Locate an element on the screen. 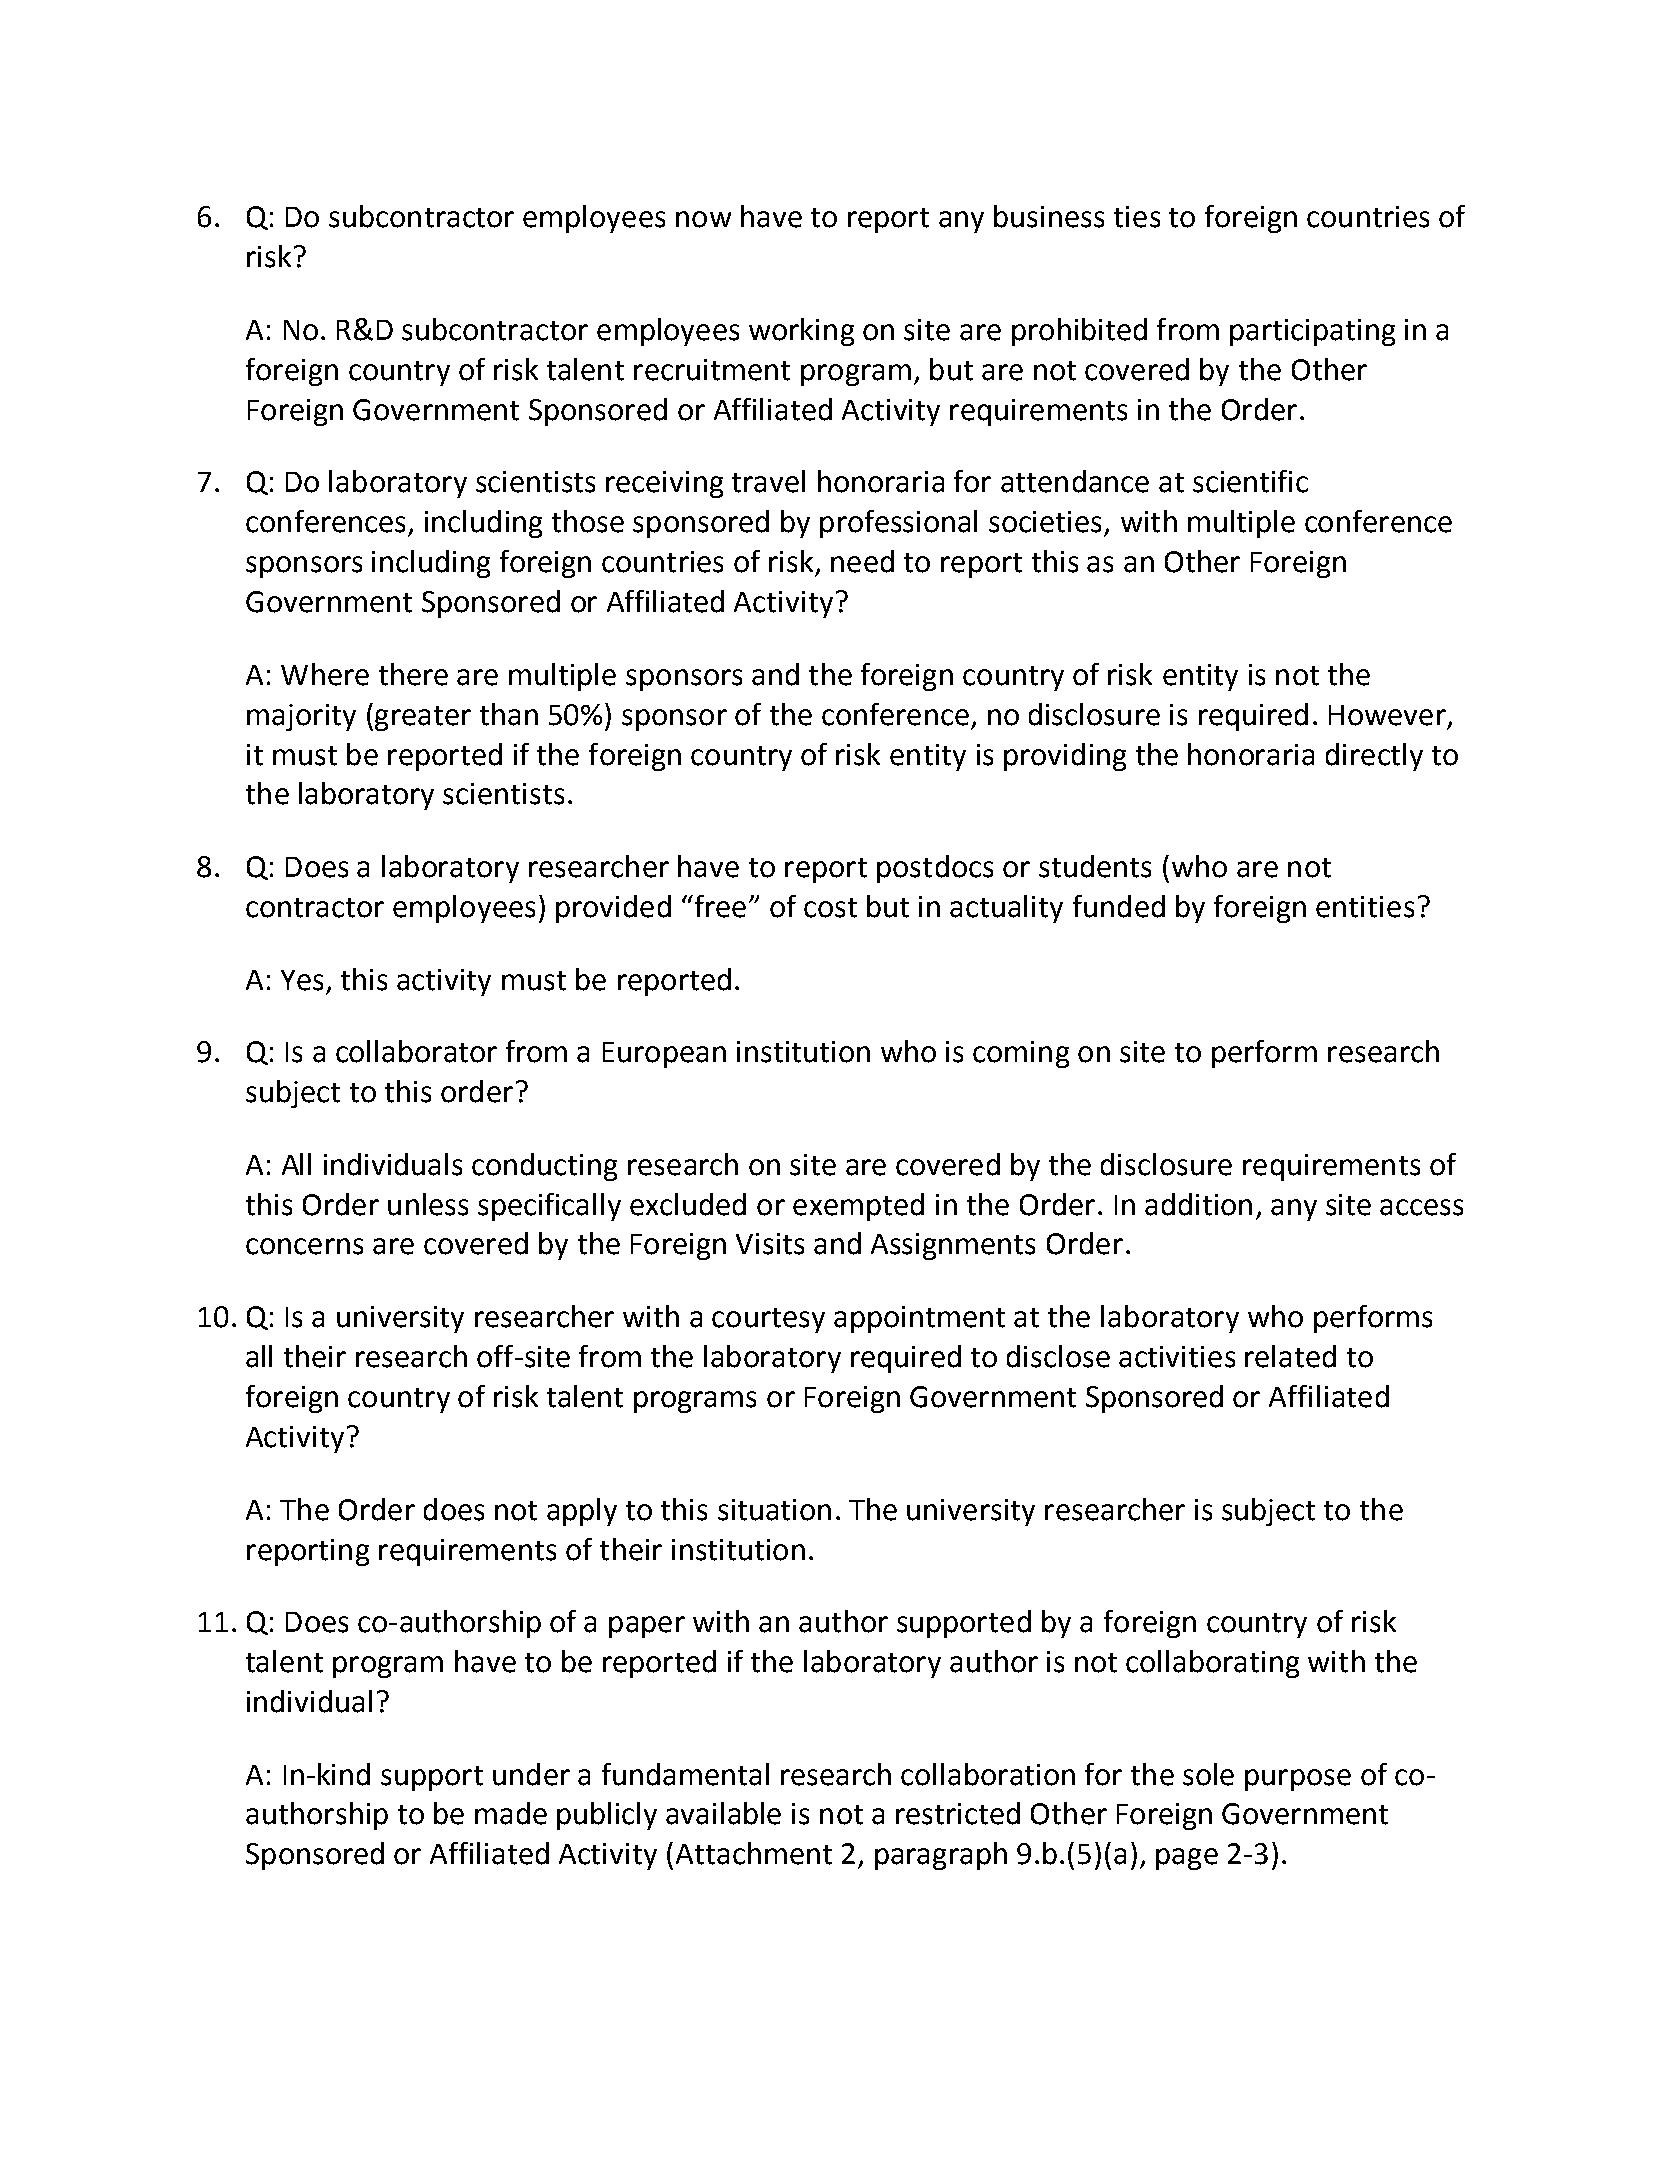 This screenshot has width=1667, height=2158. addition is located at coordinates (1198, 1204).
